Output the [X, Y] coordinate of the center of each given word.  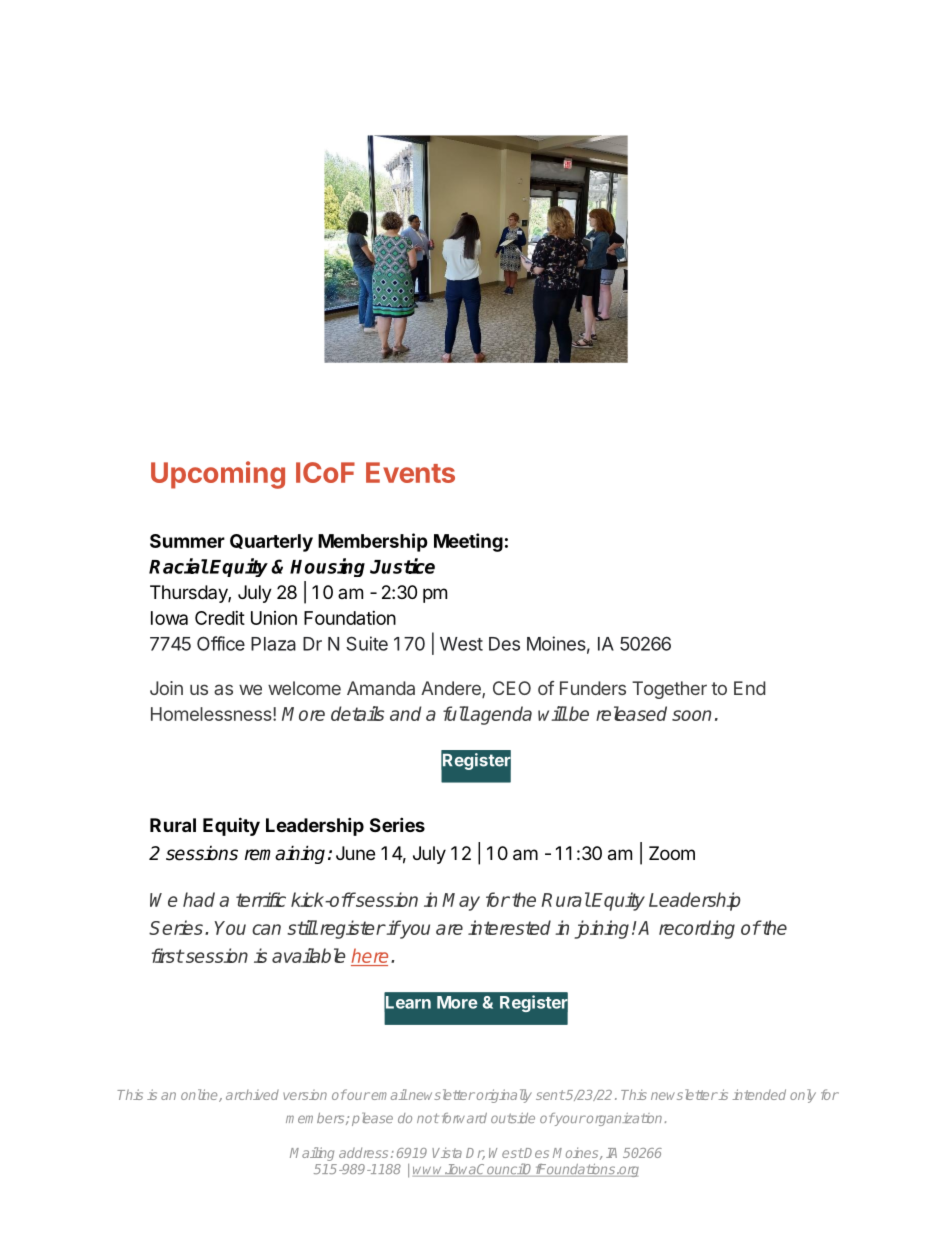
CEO [512, 688]
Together [669, 690]
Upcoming [218, 475]
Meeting [468, 542]
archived [252, 1094]
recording [697, 929]
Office [221, 643]
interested [509, 927]
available [308, 955]
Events [410, 472]
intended [759, 1094]
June [355, 853]
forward [464, 1118]
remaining [285, 854]
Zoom [672, 853]
